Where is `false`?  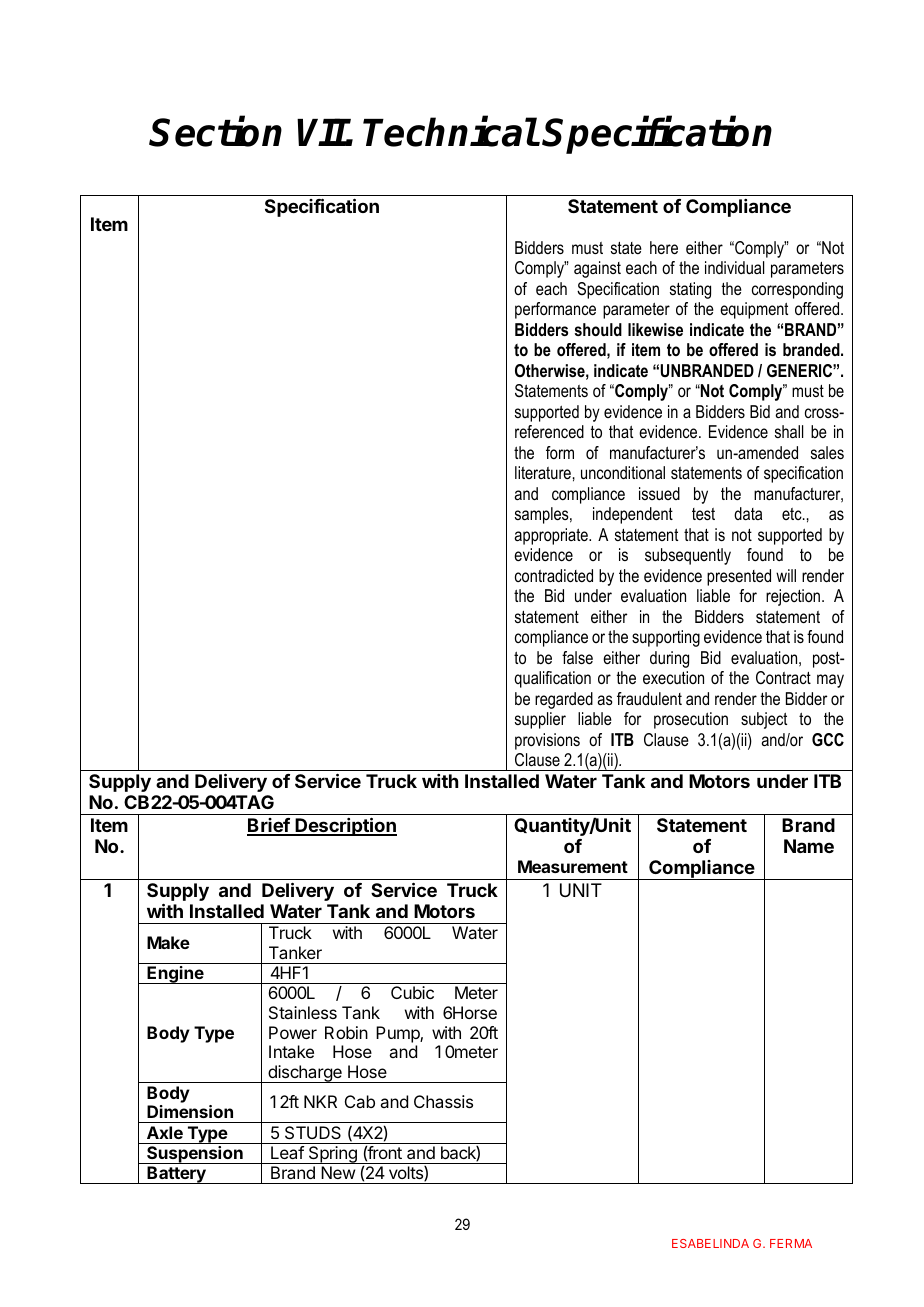 false is located at coordinates (577, 657).
